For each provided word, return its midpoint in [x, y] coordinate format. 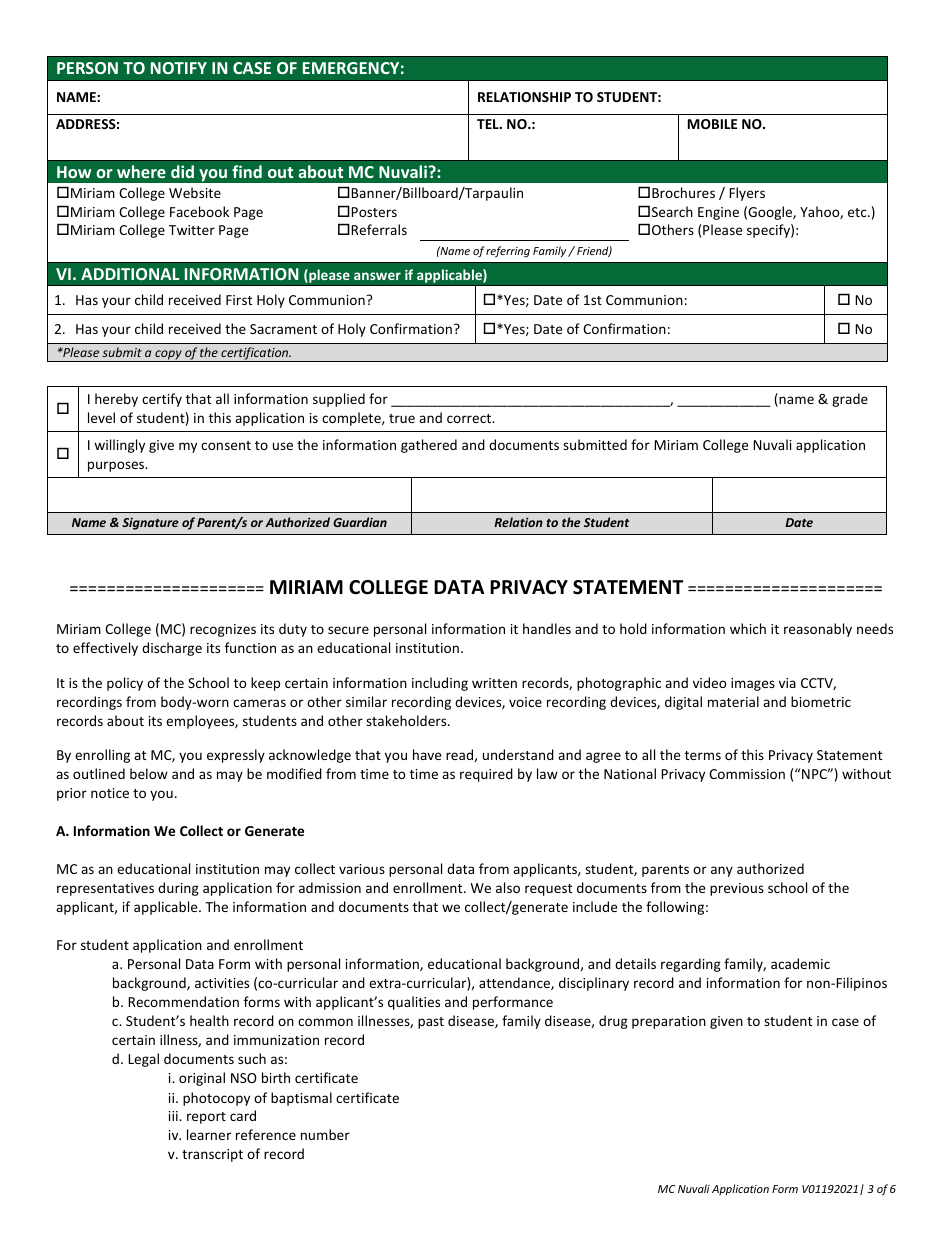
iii [174, 1116]
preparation [669, 1022]
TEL [489, 124]
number [325, 1134]
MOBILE [712, 124]
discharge [172, 649]
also [508, 887]
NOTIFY [179, 68]
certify [162, 400]
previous [737, 889]
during [178, 889]
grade [850, 400]
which [748, 628]
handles [547, 628]
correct [470, 418]
